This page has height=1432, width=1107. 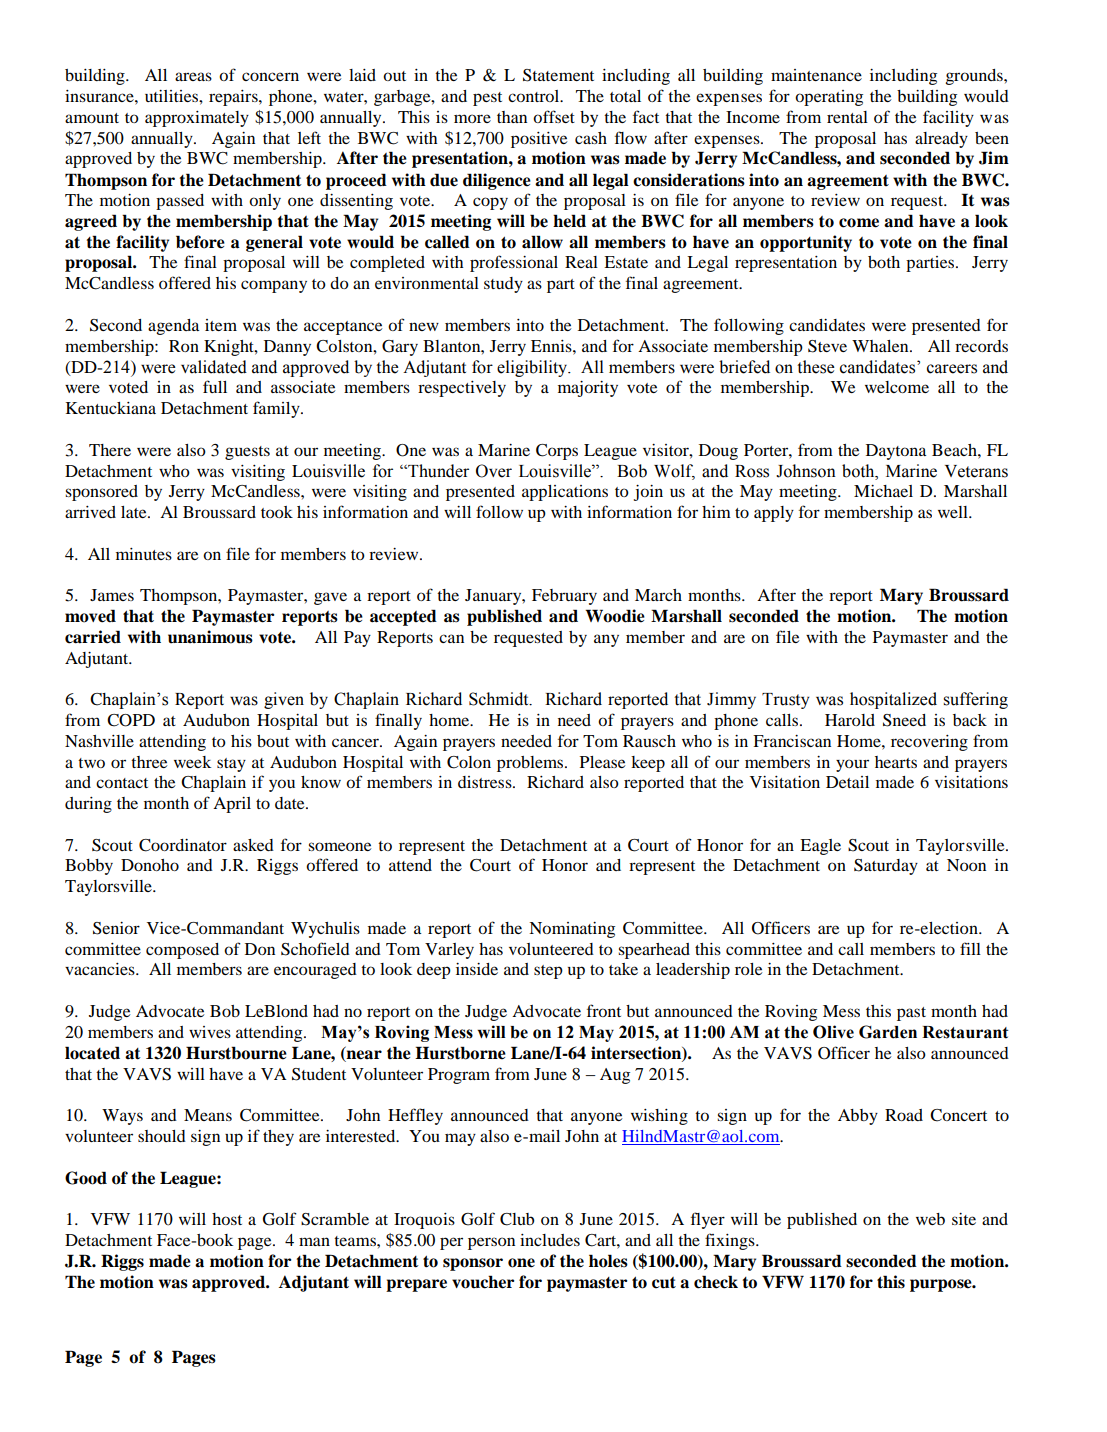 I want to click on applications, so click(x=565, y=493).
